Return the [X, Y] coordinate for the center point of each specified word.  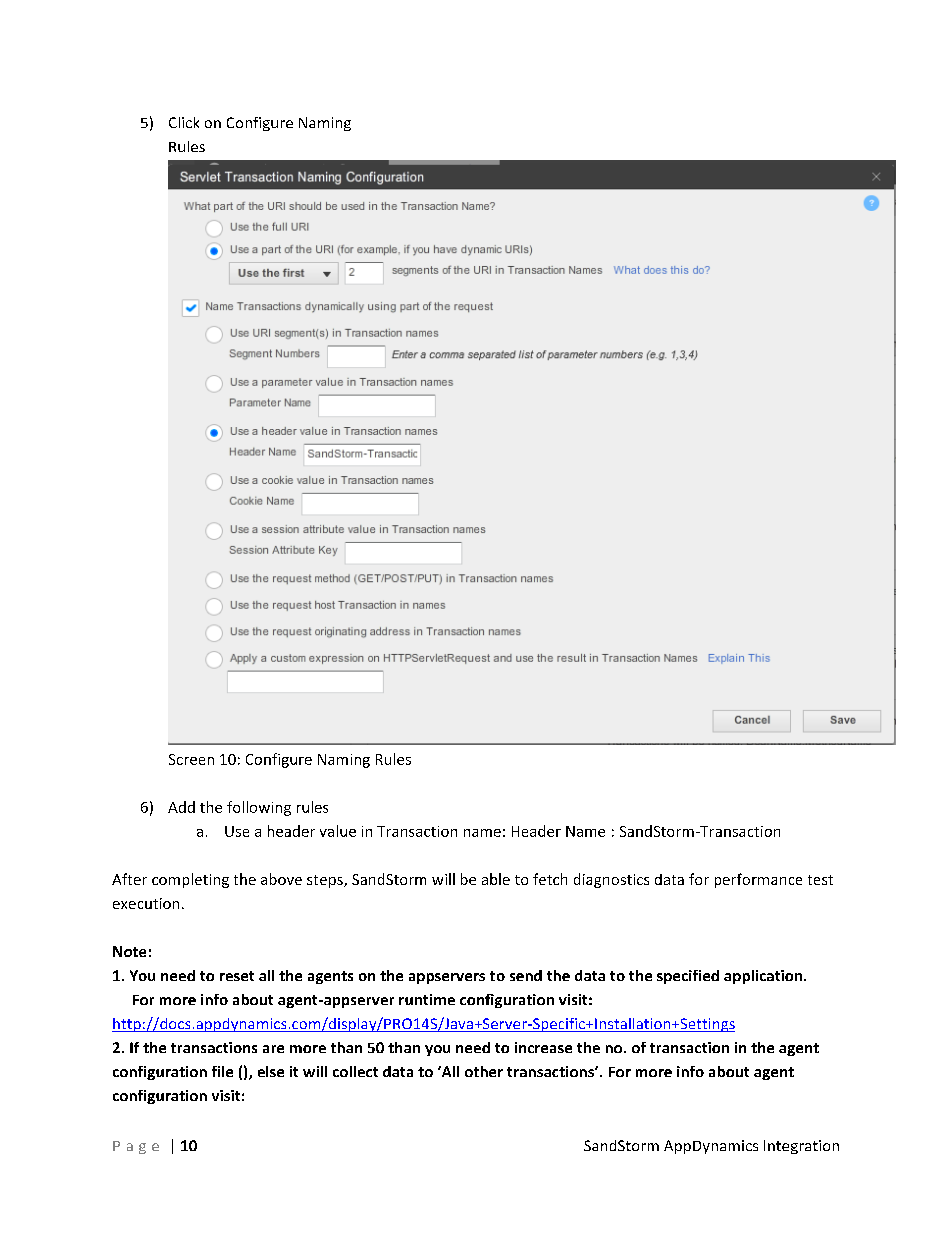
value [338, 831]
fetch [550, 879]
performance [758, 880]
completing [190, 880]
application [764, 977]
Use [237, 831]
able [496, 879]
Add [181, 807]
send [526, 975]
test [820, 880]
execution [146, 903]
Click [184, 122]
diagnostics [611, 880]
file [222, 1071]
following [259, 808]
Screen [191, 759]
